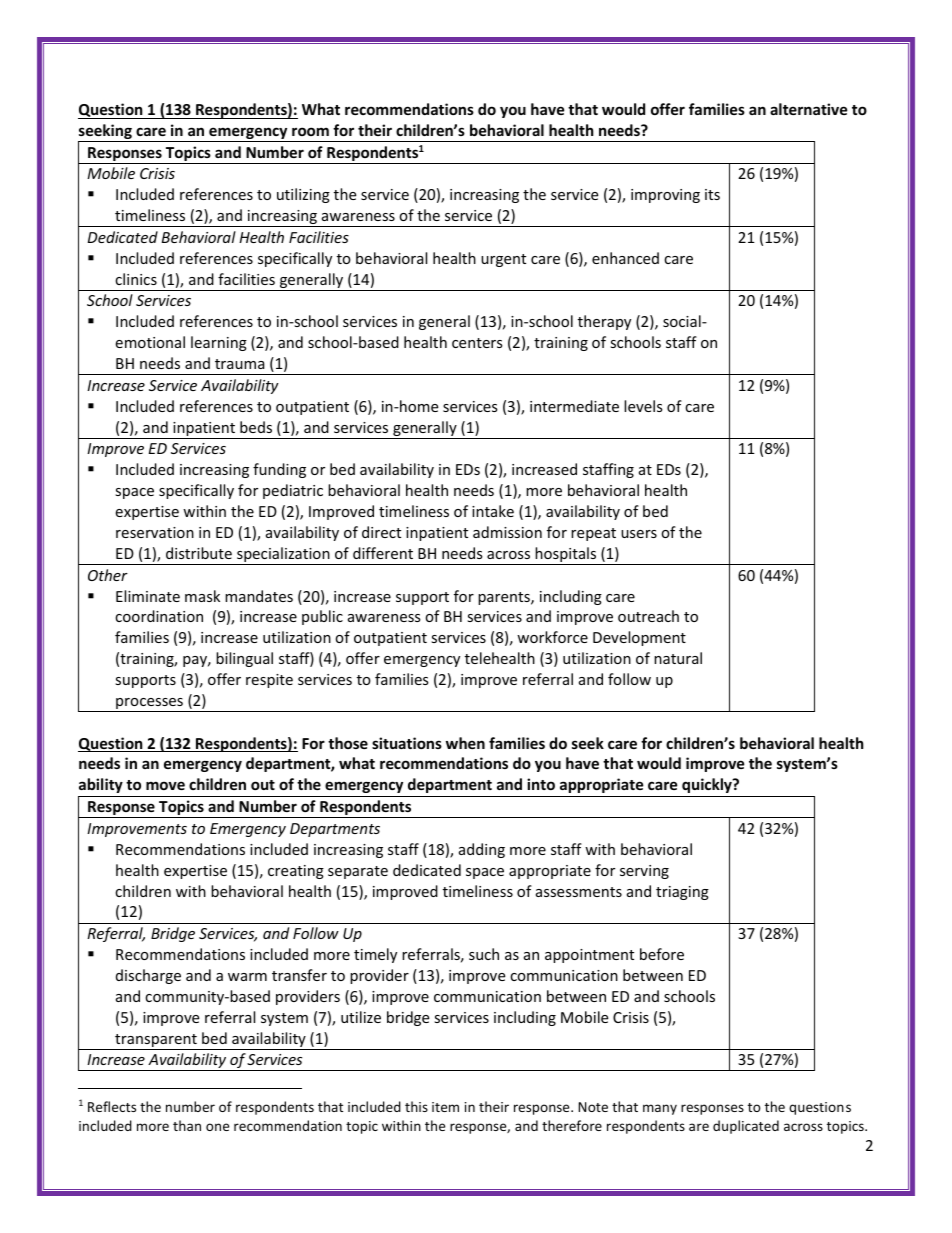  What do you see at coordinates (552, 637) in the screenshot?
I see `workforce` at bounding box center [552, 637].
